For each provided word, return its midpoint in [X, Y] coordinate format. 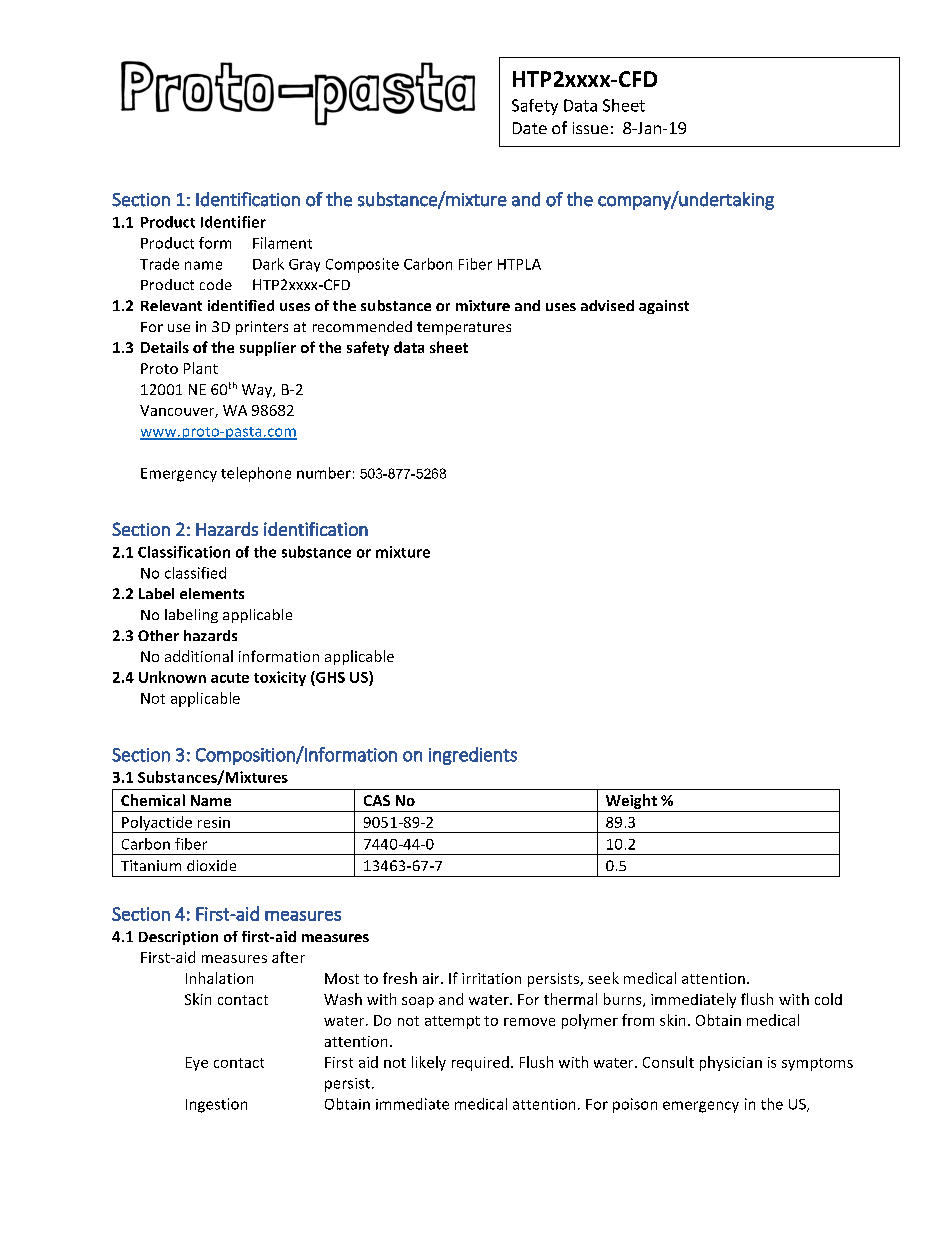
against [664, 307]
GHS [329, 677]
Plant [201, 368]
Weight [631, 803]
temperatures [464, 328]
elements [212, 593]
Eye [197, 1064]
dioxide [211, 865]
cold [828, 999]
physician [731, 1063]
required [480, 1063]
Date [530, 128]
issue [590, 128]
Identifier [233, 222]
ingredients [473, 756]
